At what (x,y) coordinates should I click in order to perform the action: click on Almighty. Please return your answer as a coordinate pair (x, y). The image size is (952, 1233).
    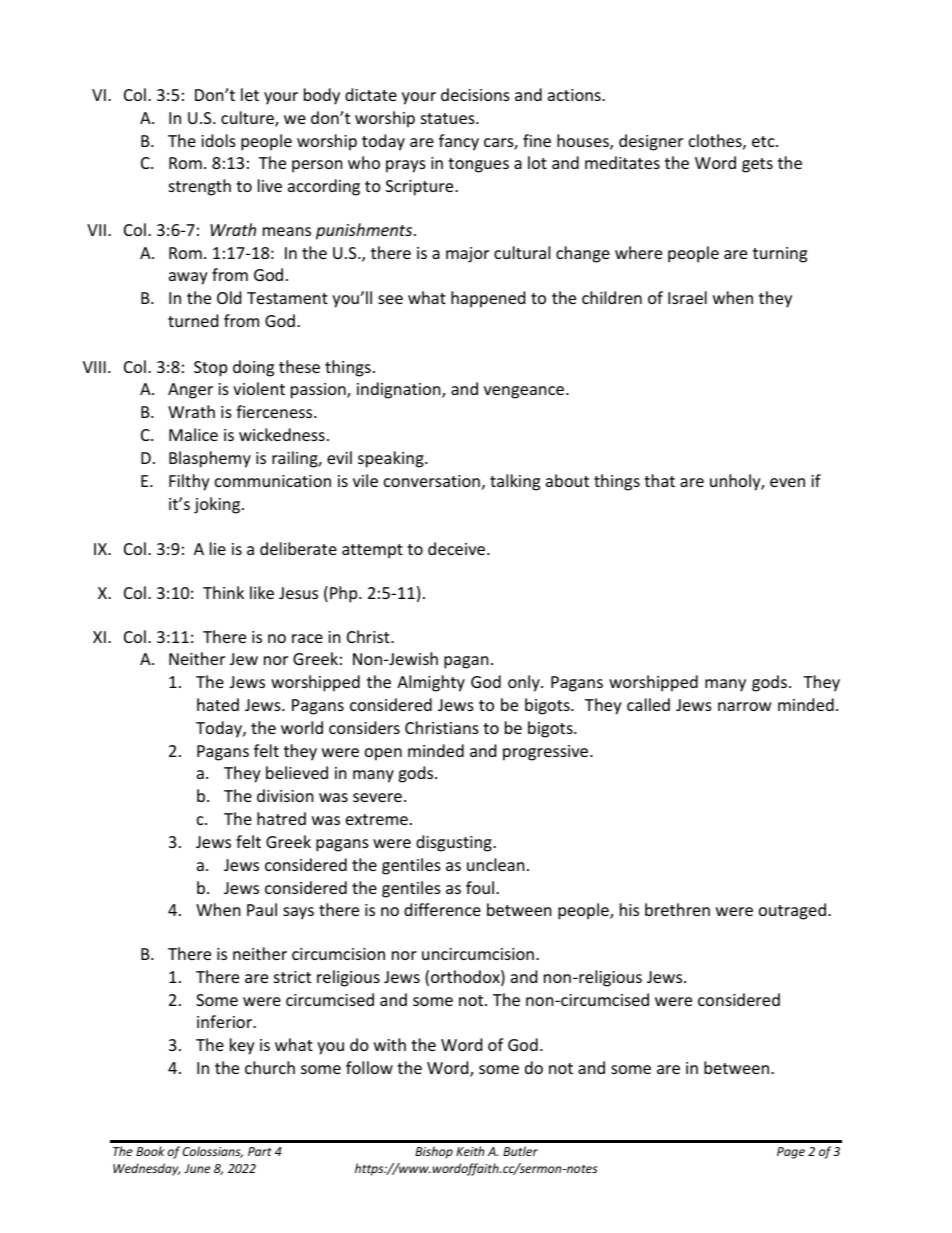
    Looking at the image, I should click on (431, 683).
